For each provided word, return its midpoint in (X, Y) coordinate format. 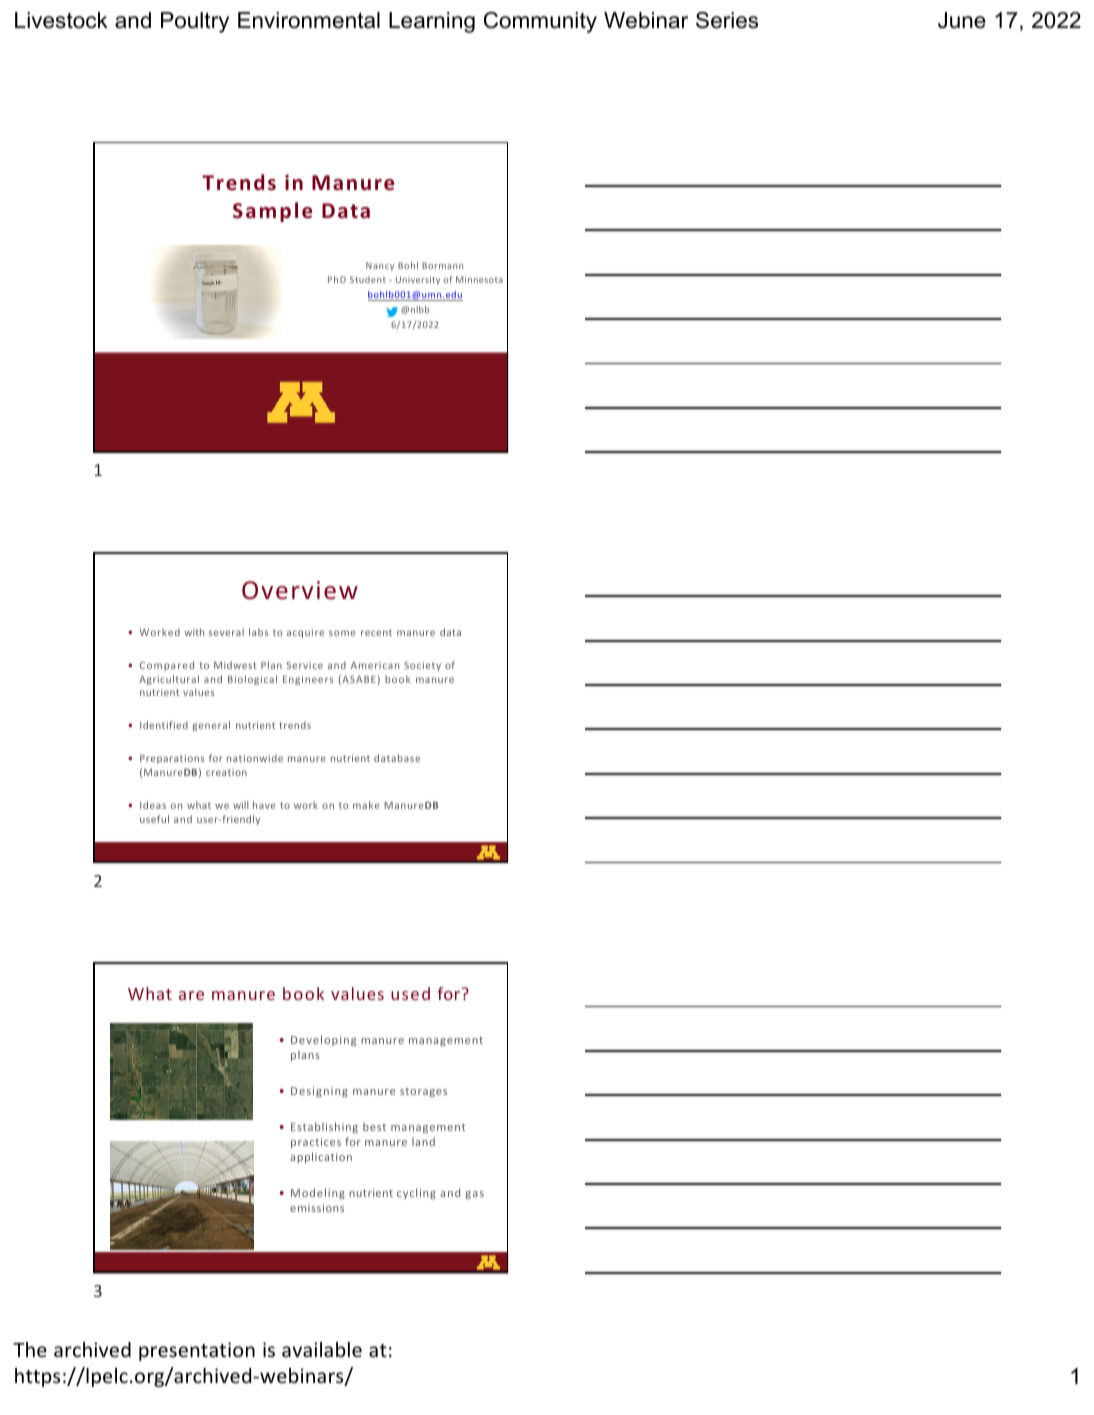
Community (540, 22)
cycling (416, 1193)
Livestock (61, 20)
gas (474, 1195)
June (962, 20)
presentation (197, 1351)
